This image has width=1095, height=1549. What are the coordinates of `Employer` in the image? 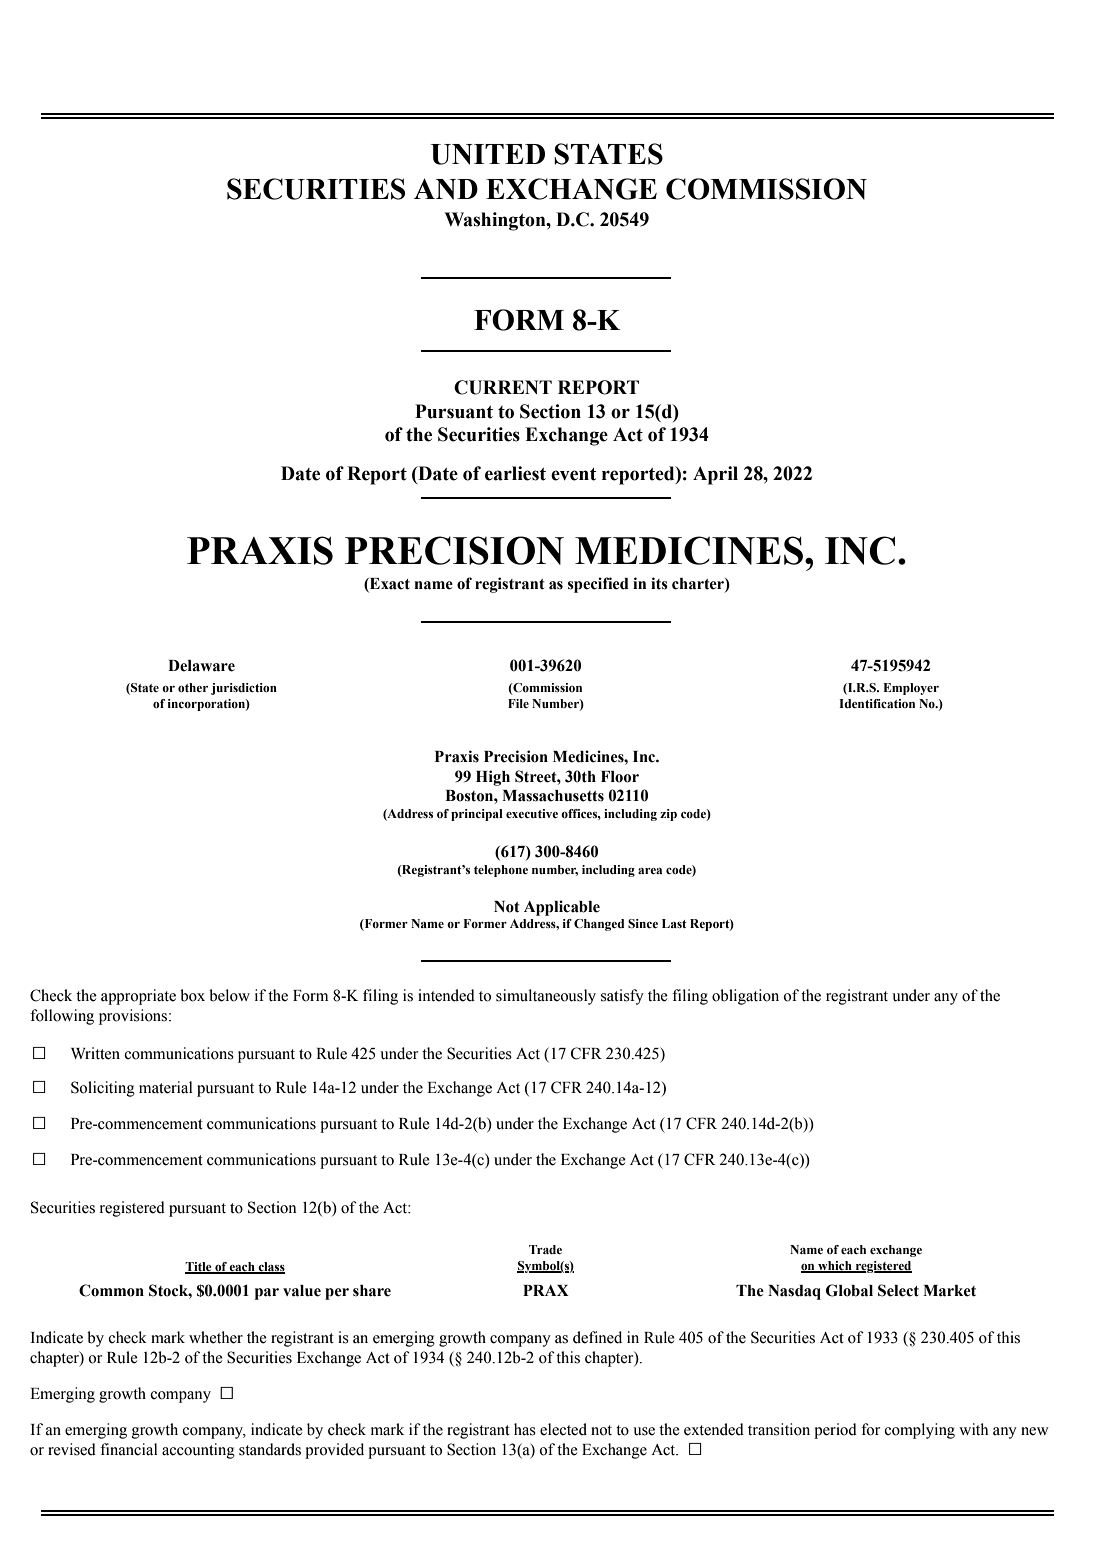 It's located at (911, 689).
